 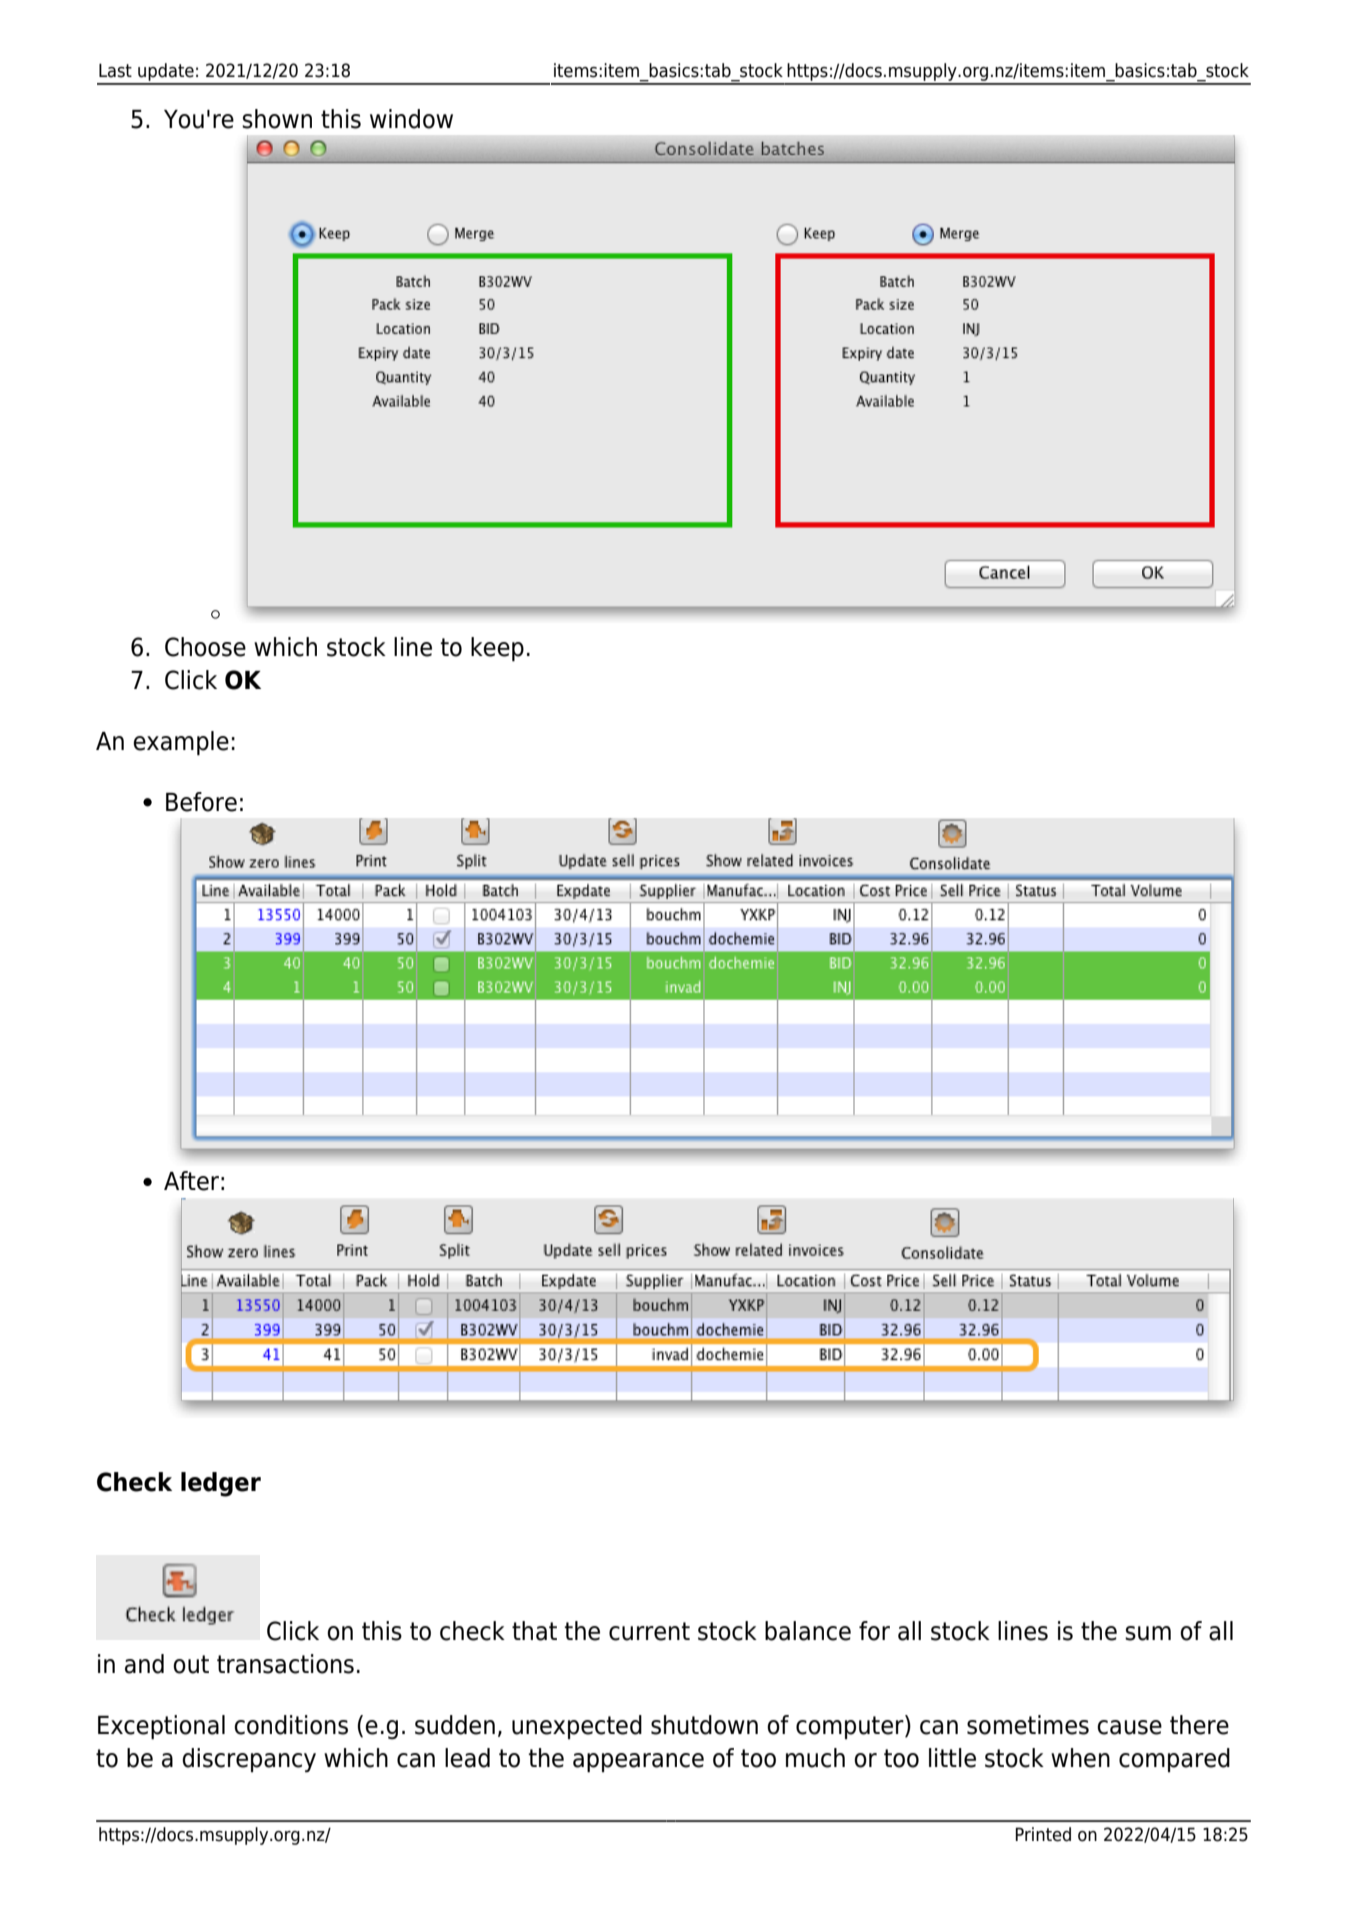 I want to click on window, so click(x=411, y=119).
